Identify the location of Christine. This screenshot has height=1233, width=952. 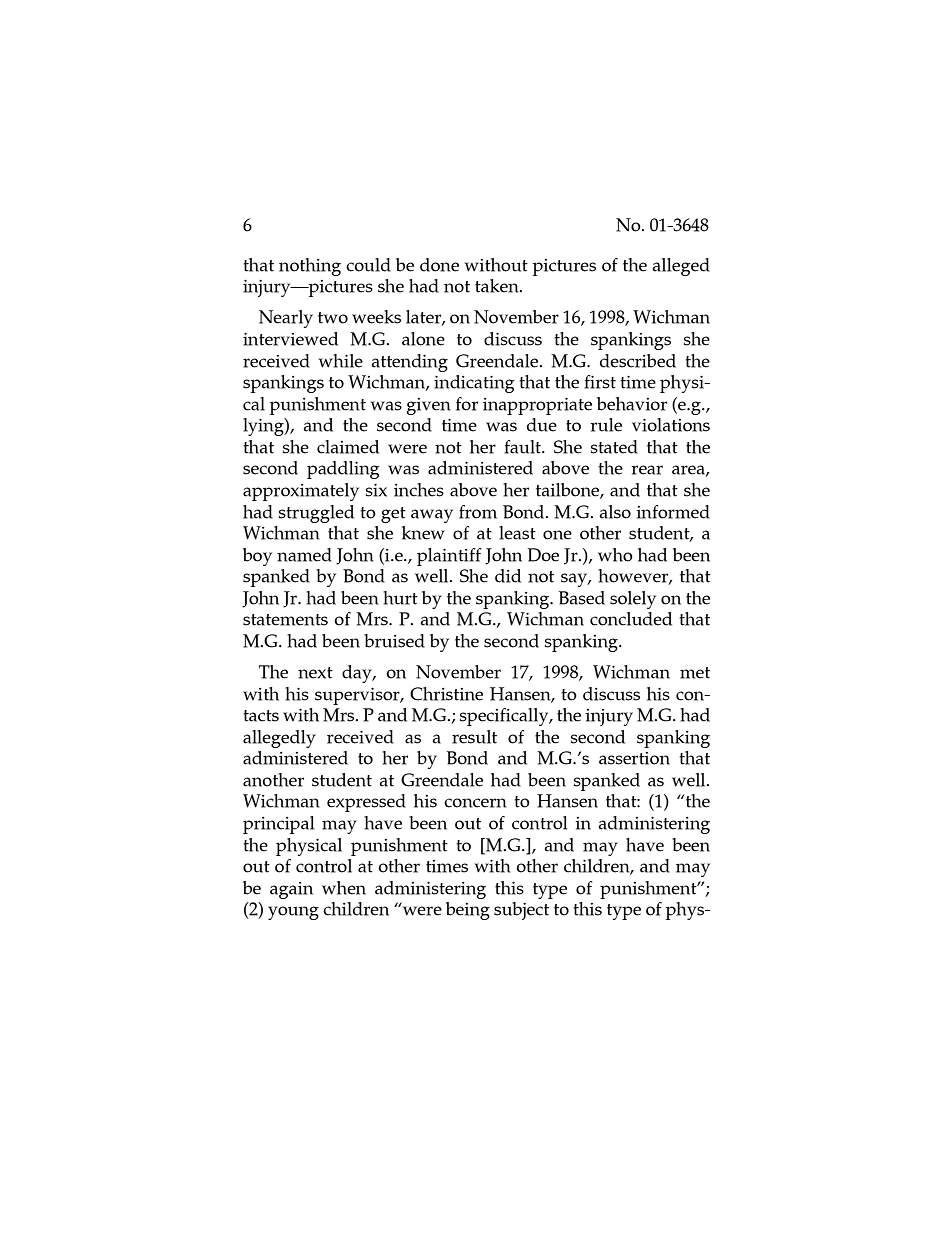
(446, 694).
